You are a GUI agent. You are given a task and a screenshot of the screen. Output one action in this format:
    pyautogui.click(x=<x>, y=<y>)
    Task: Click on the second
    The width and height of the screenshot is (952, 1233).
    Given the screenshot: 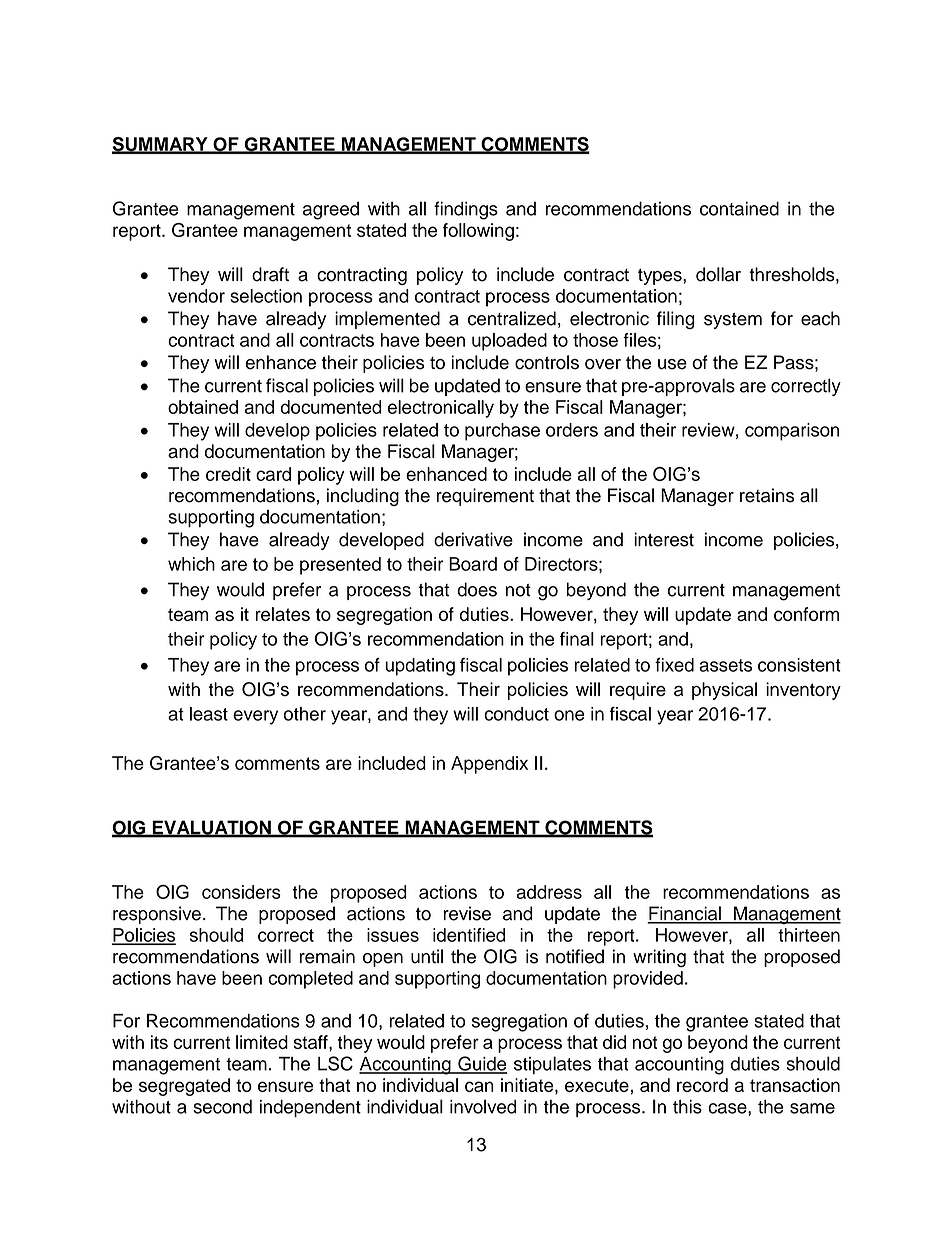 What is the action you would take?
    pyautogui.click(x=222, y=1106)
